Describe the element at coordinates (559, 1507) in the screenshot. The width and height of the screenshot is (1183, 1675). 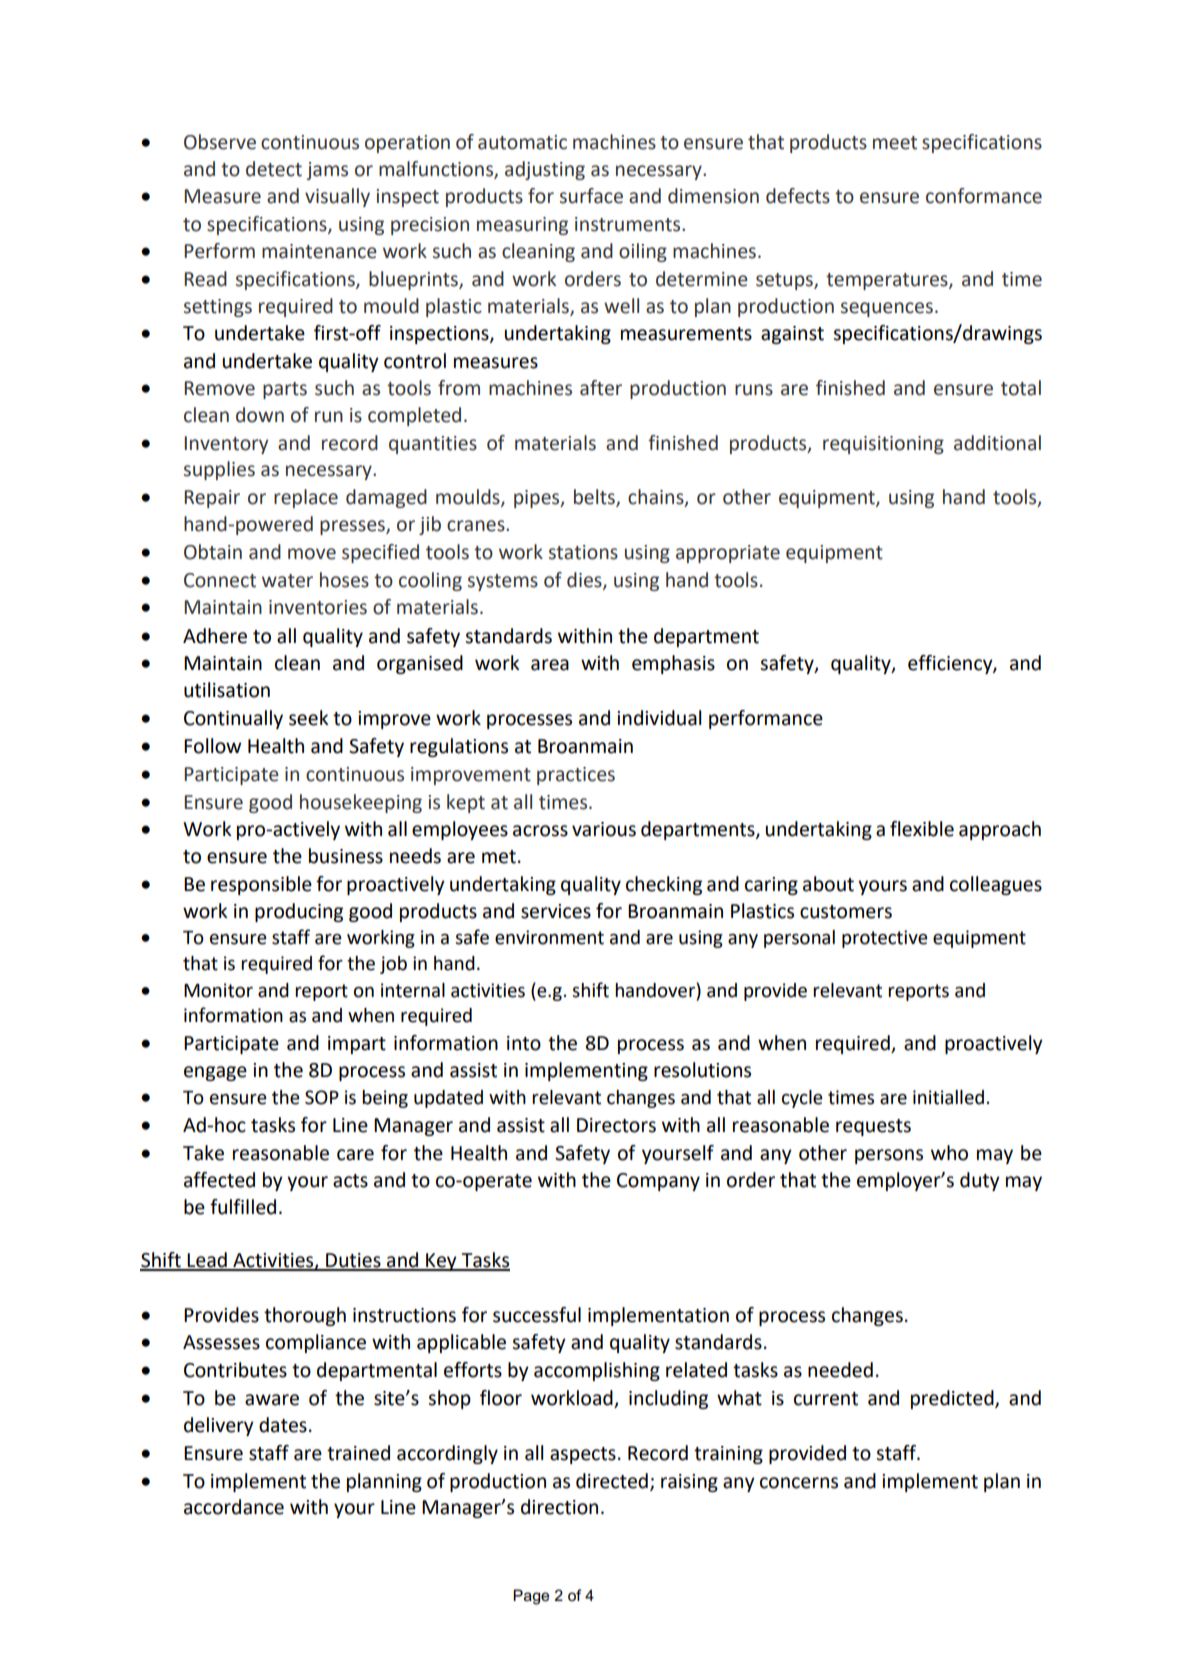
I see `direction` at that location.
